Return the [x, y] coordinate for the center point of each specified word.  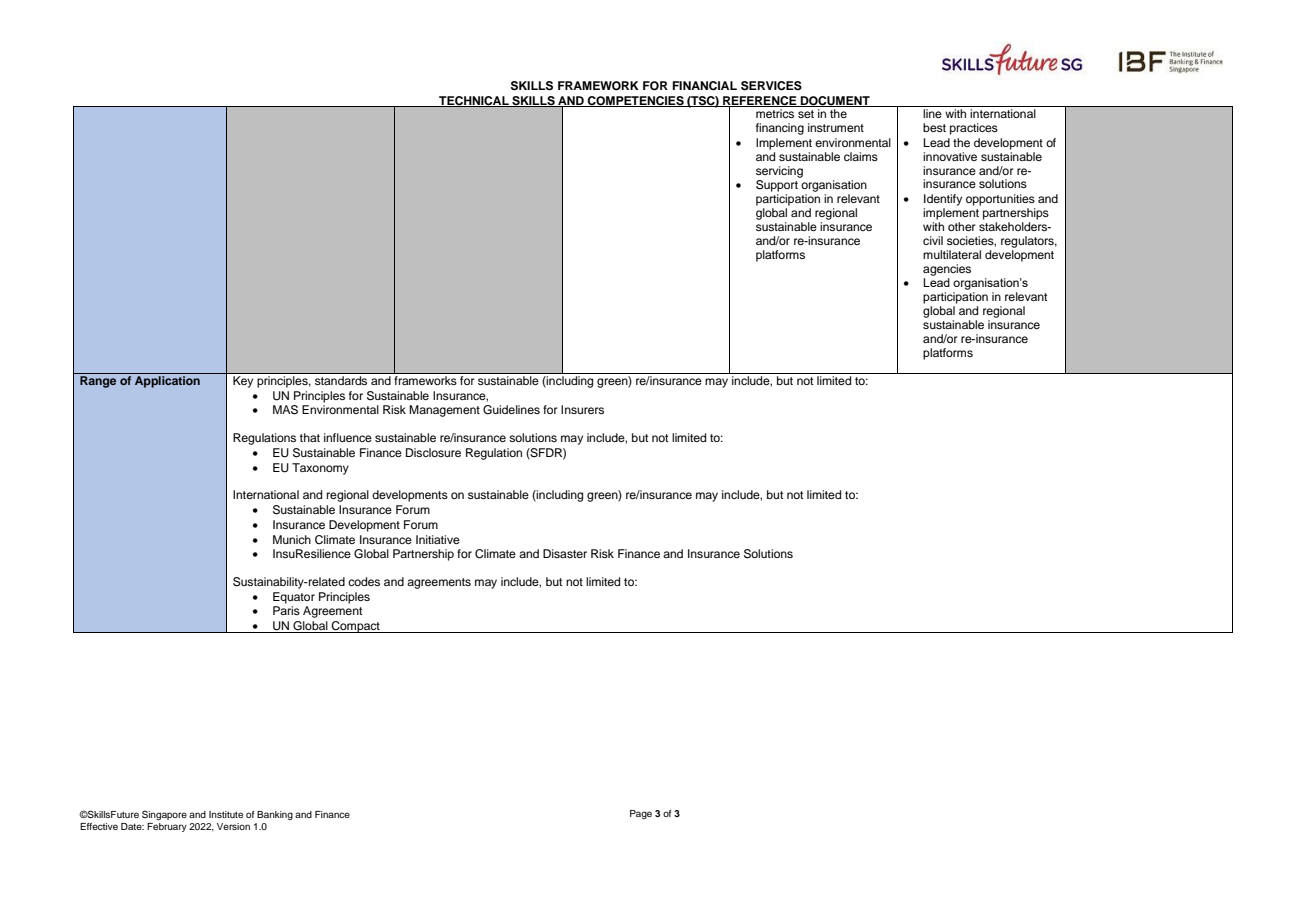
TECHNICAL [474, 101]
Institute [226, 814]
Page [641, 814]
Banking [275, 815]
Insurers [582, 409]
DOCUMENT [835, 101]
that [310, 437]
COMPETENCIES [635, 101]
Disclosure [433, 452]
